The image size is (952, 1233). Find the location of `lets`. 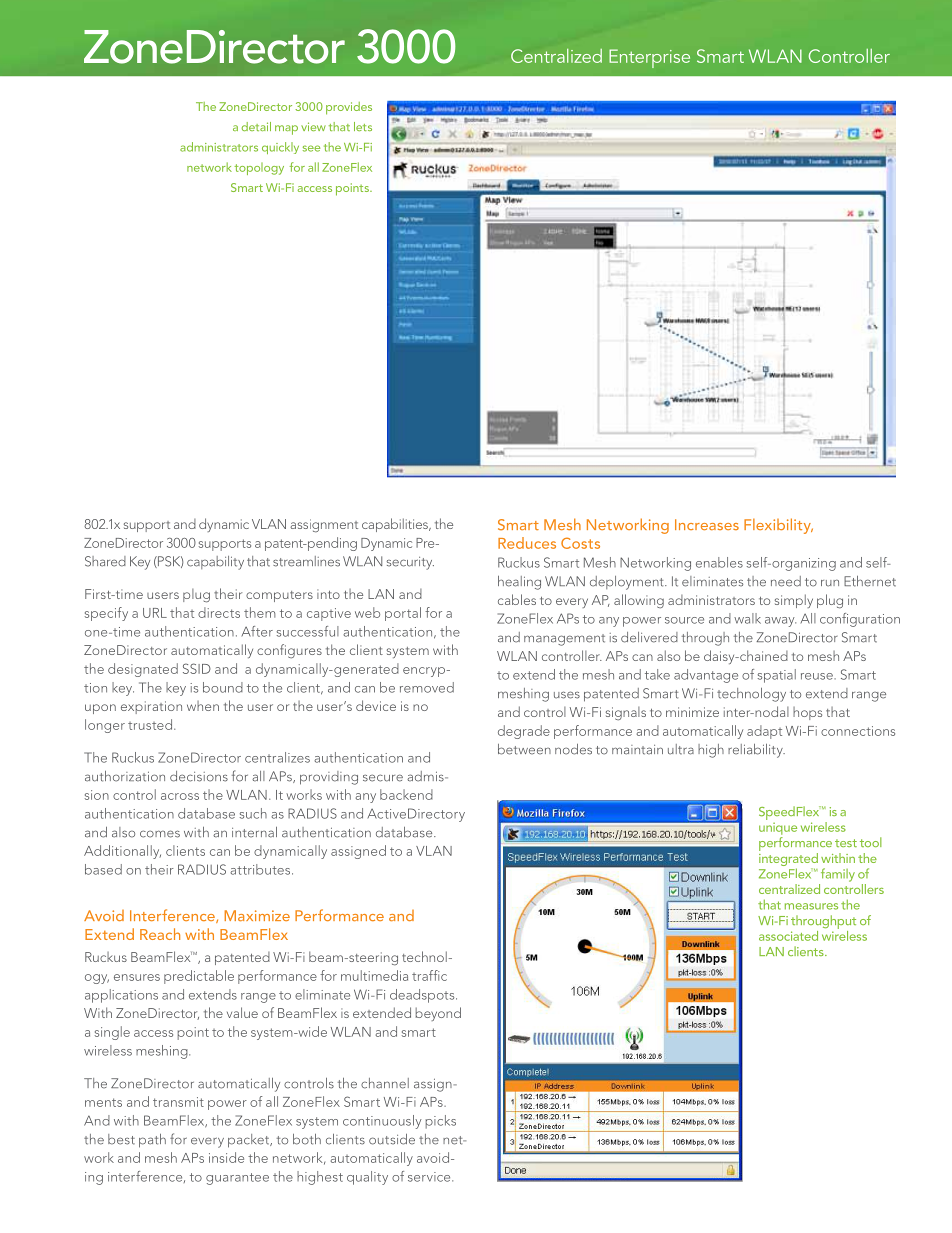

lets is located at coordinates (363, 126).
